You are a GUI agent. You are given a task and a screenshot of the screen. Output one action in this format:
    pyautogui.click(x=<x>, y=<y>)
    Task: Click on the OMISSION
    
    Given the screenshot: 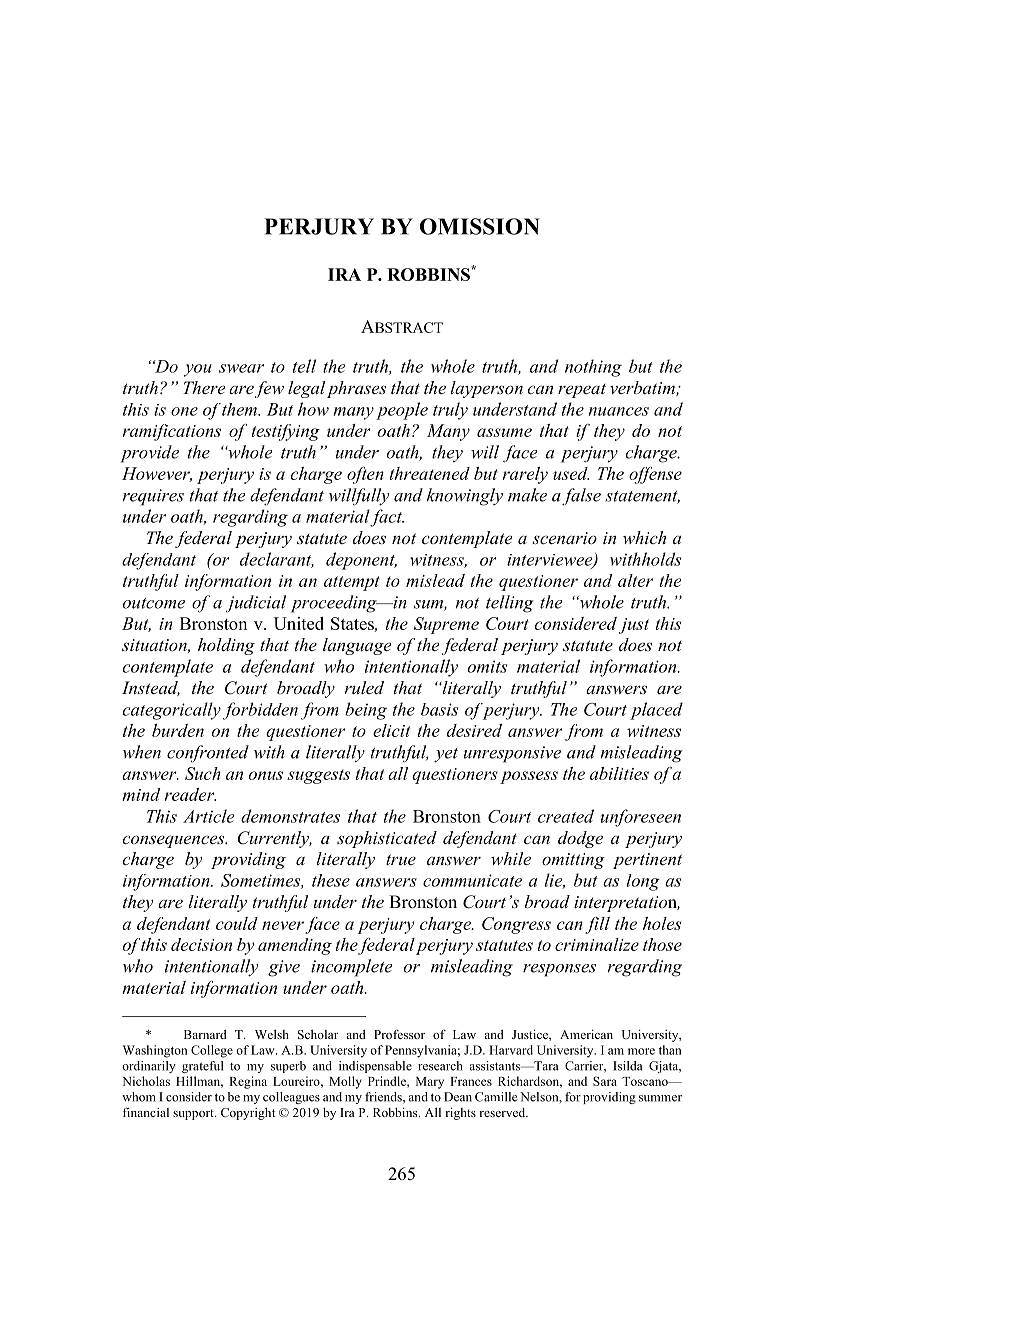 What is the action you would take?
    pyautogui.click(x=480, y=226)
